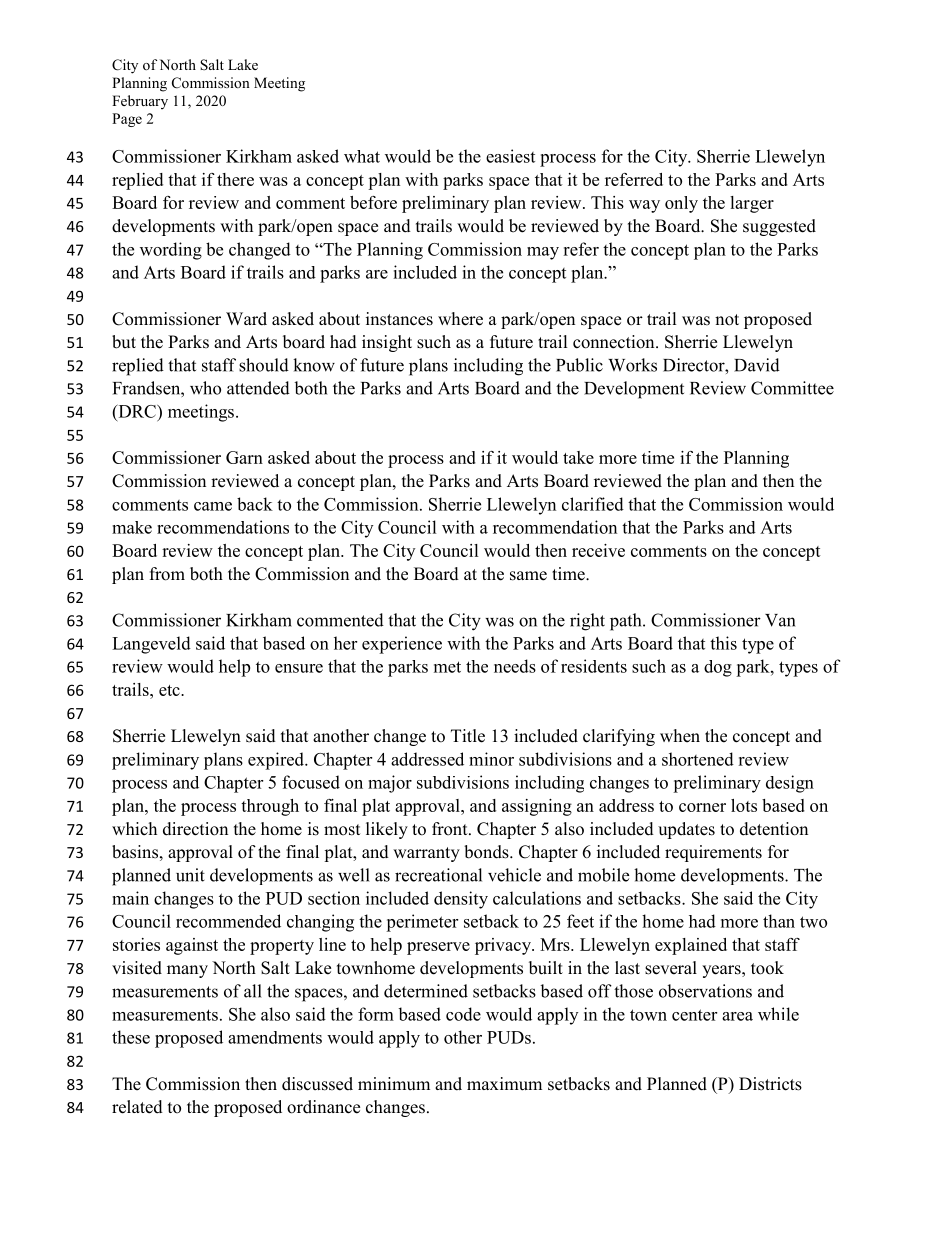  I want to click on who, so click(205, 388).
